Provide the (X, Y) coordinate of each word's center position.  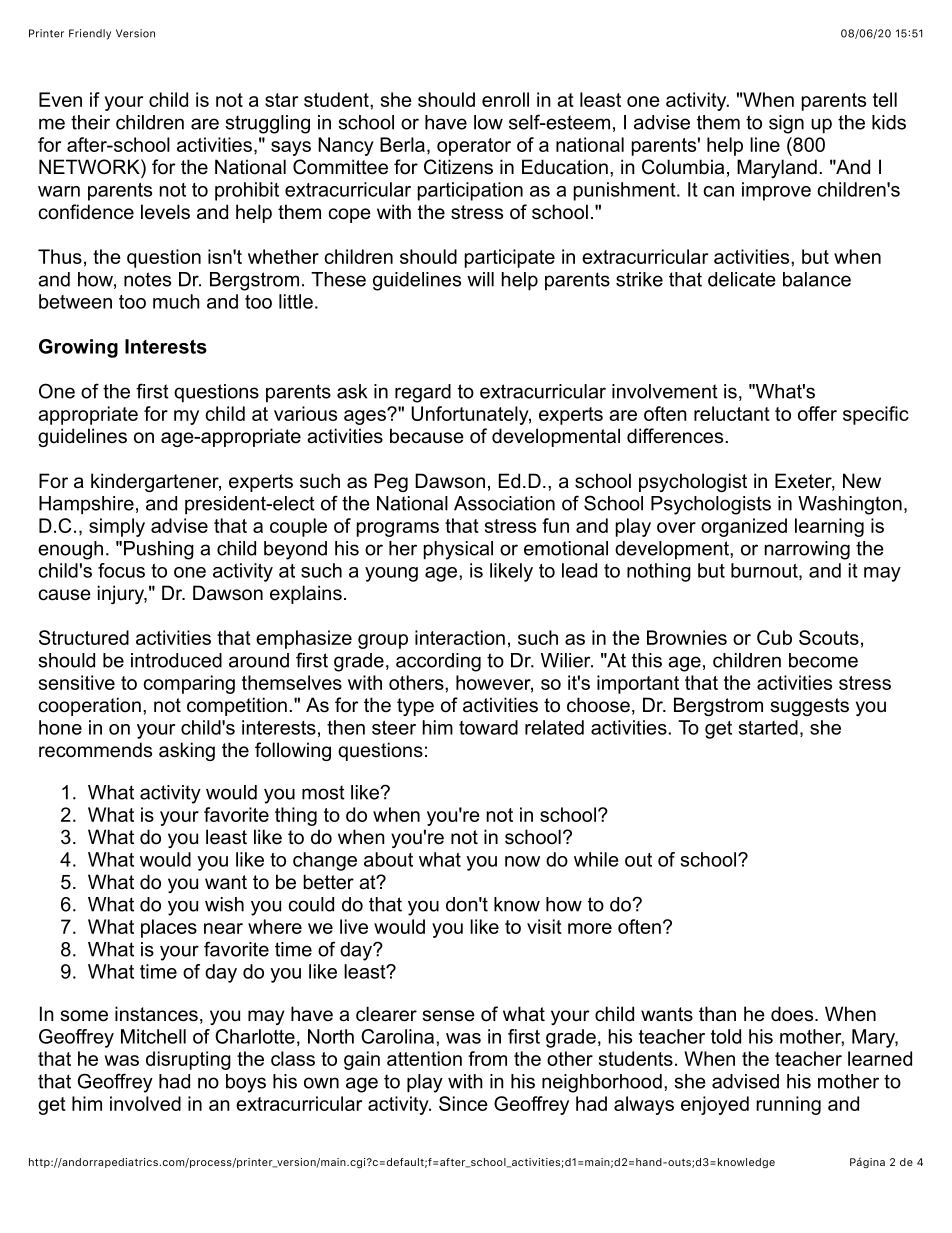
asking (187, 751)
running (788, 1105)
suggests (809, 707)
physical (458, 550)
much (176, 301)
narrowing (807, 550)
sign (786, 124)
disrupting (188, 1060)
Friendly (90, 34)
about (388, 859)
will (480, 279)
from (487, 1058)
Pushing (159, 550)
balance (817, 279)
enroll (505, 99)
